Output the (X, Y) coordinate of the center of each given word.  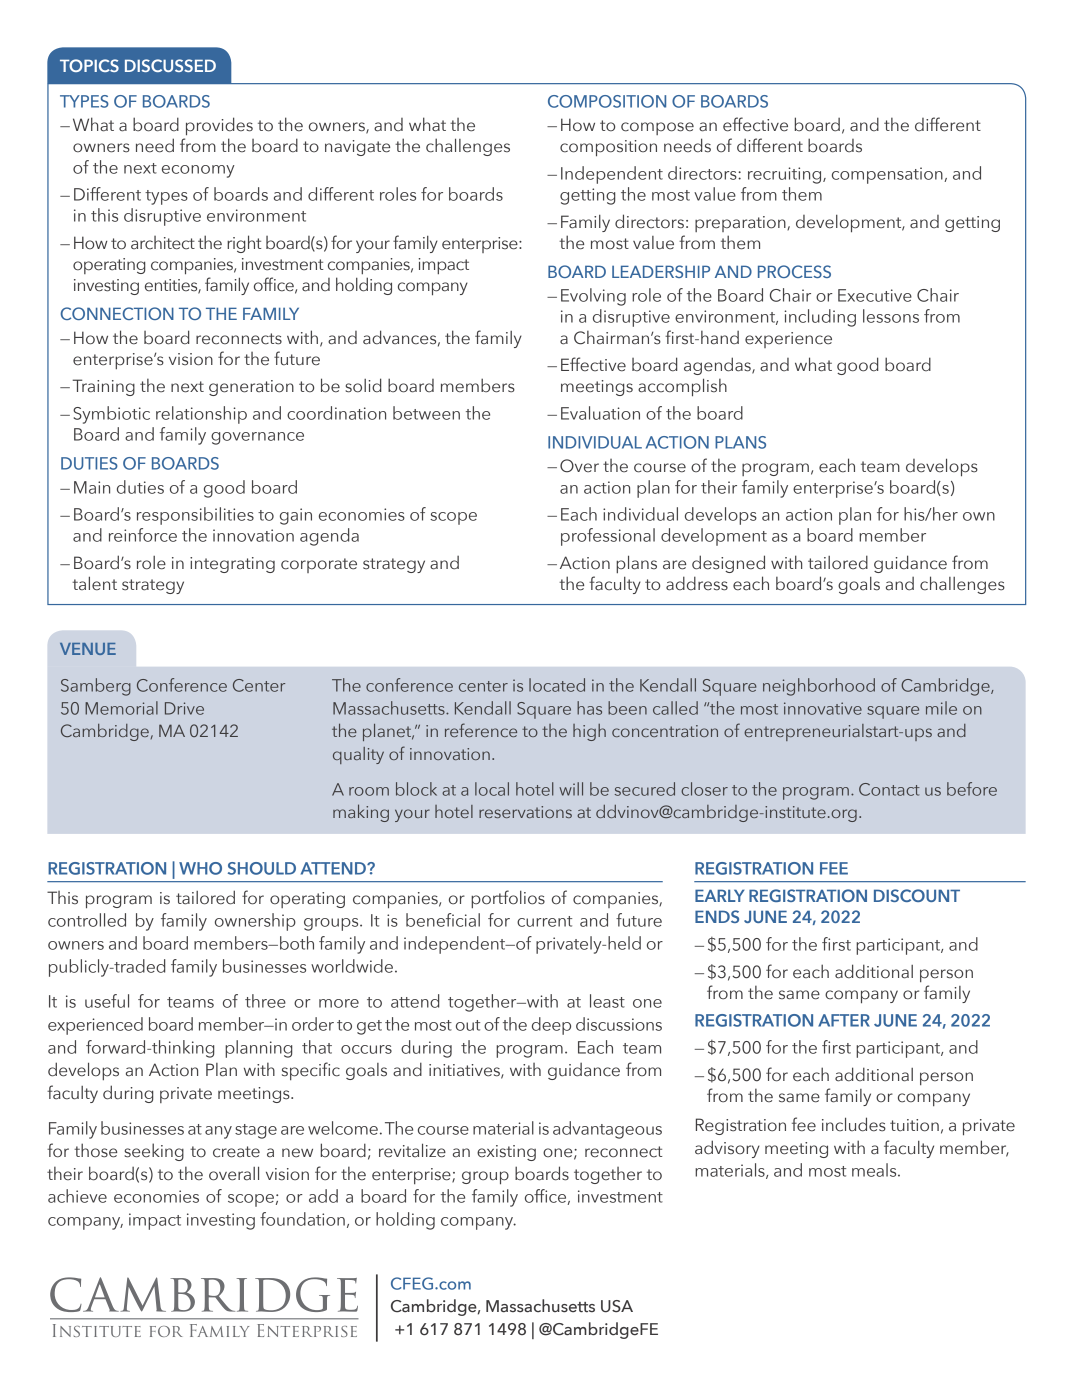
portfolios (508, 899)
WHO (200, 868)
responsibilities (195, 516)
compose (657, 128)
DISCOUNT (917, 895)
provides (219, 126)
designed (728, 564)
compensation (888, 175)
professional (608, 537)
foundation (302, 1219)
